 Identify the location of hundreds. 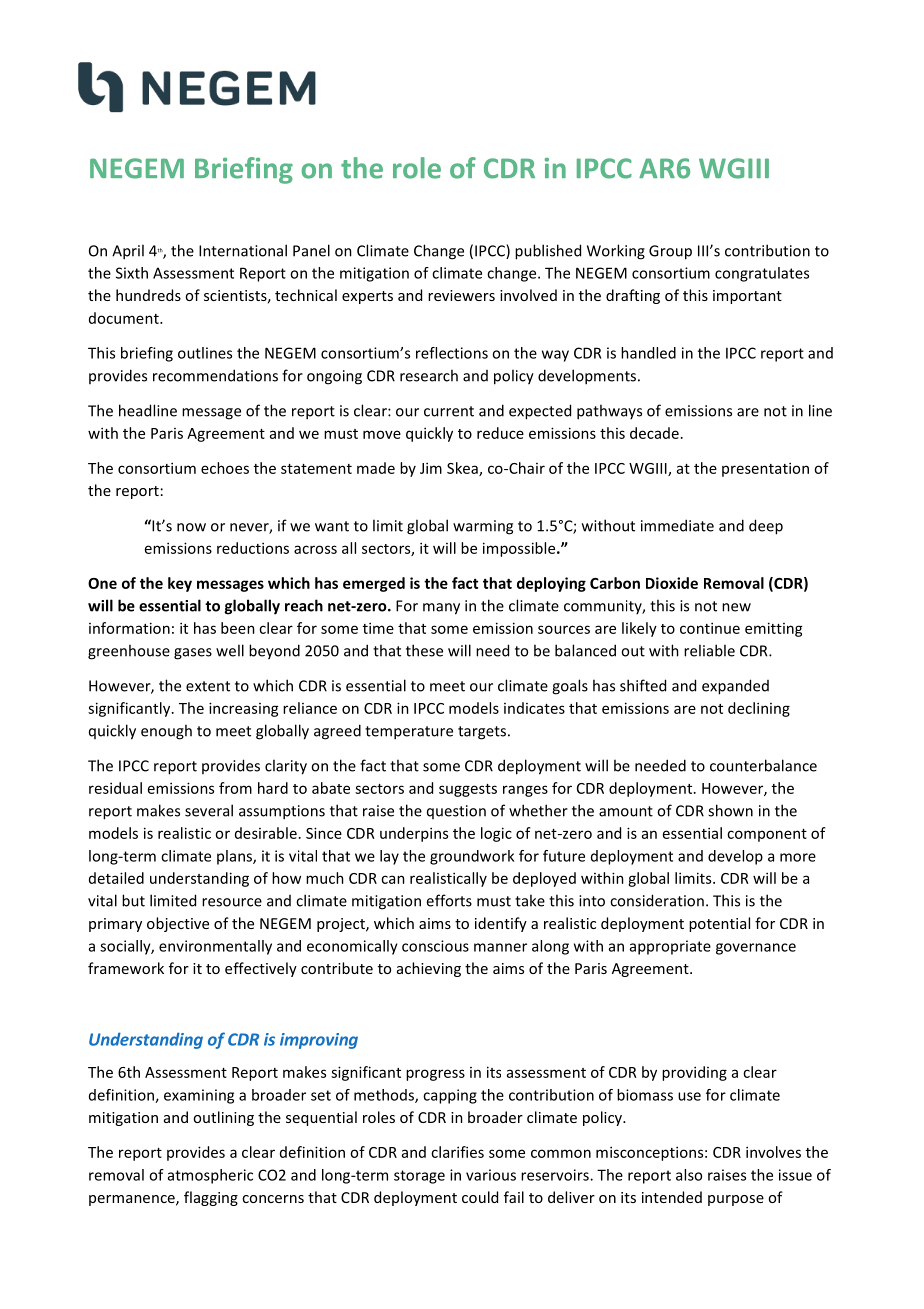
(148, 295).
